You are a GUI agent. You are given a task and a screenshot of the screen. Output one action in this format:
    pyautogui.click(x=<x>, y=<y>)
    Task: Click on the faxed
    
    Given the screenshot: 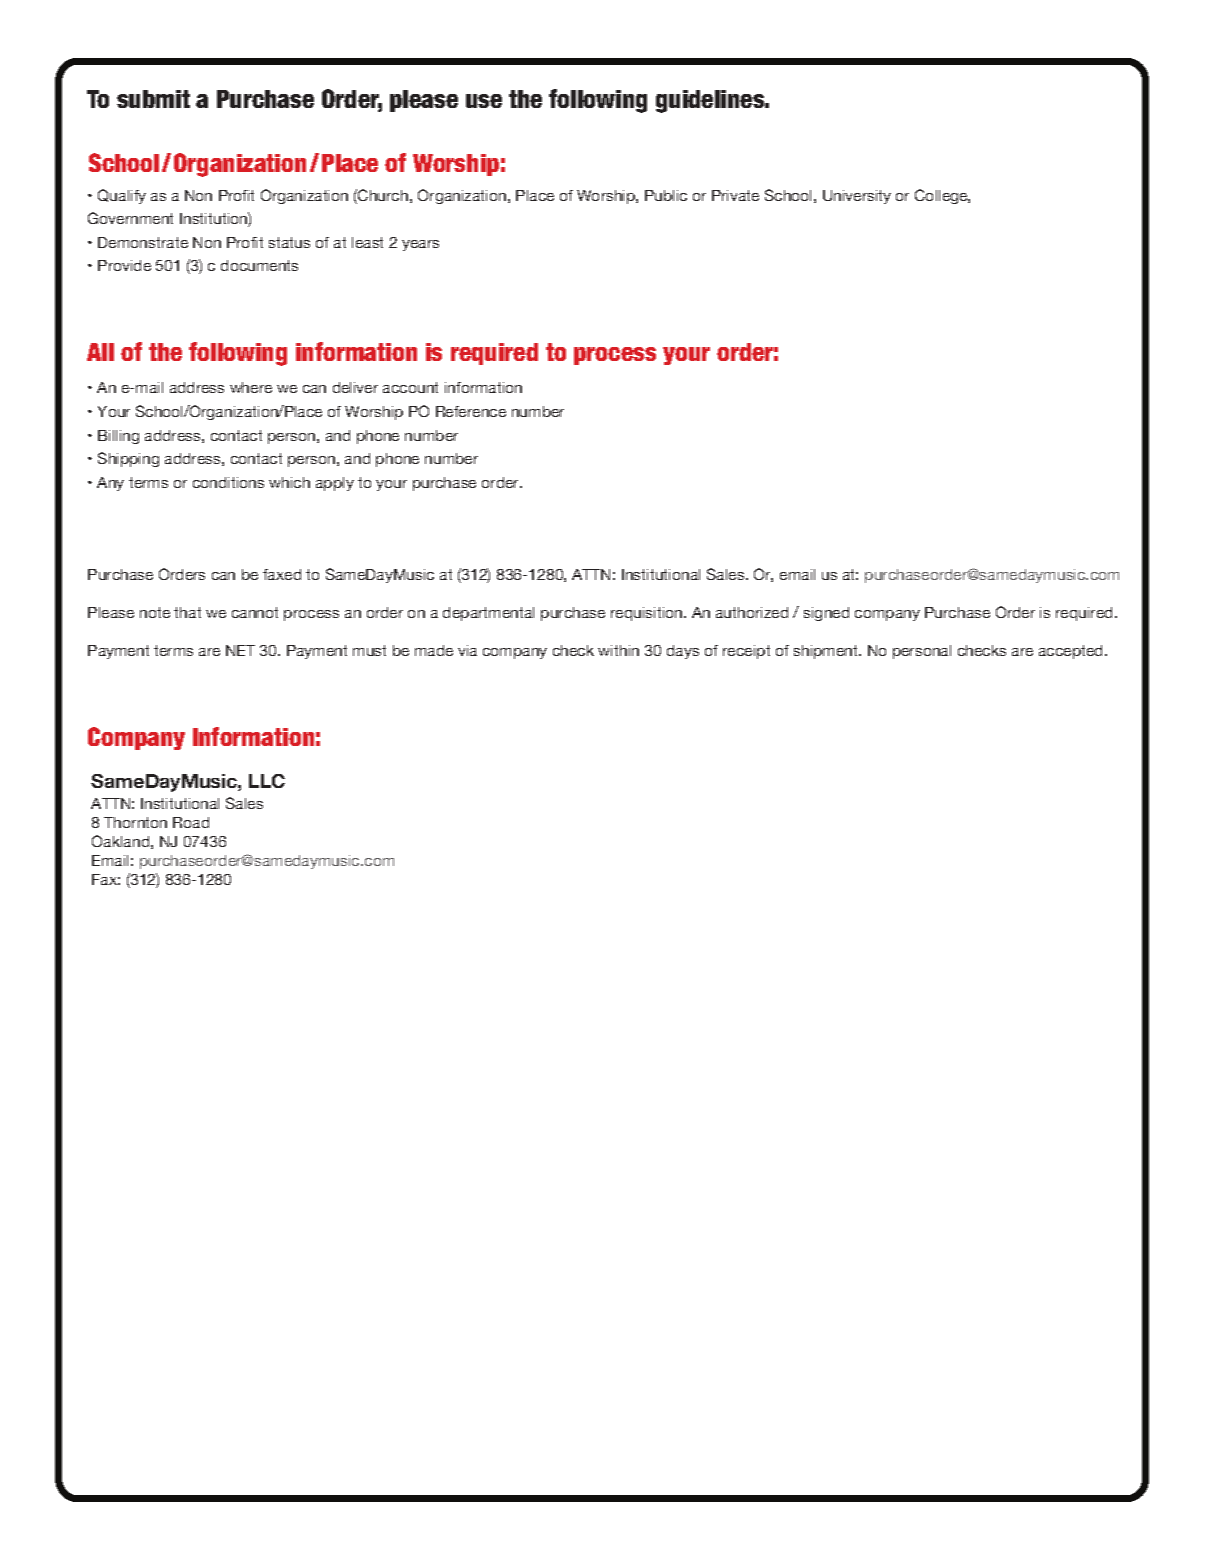 What is the action you would take?
    pyautogui.click(x=282, y=574)
